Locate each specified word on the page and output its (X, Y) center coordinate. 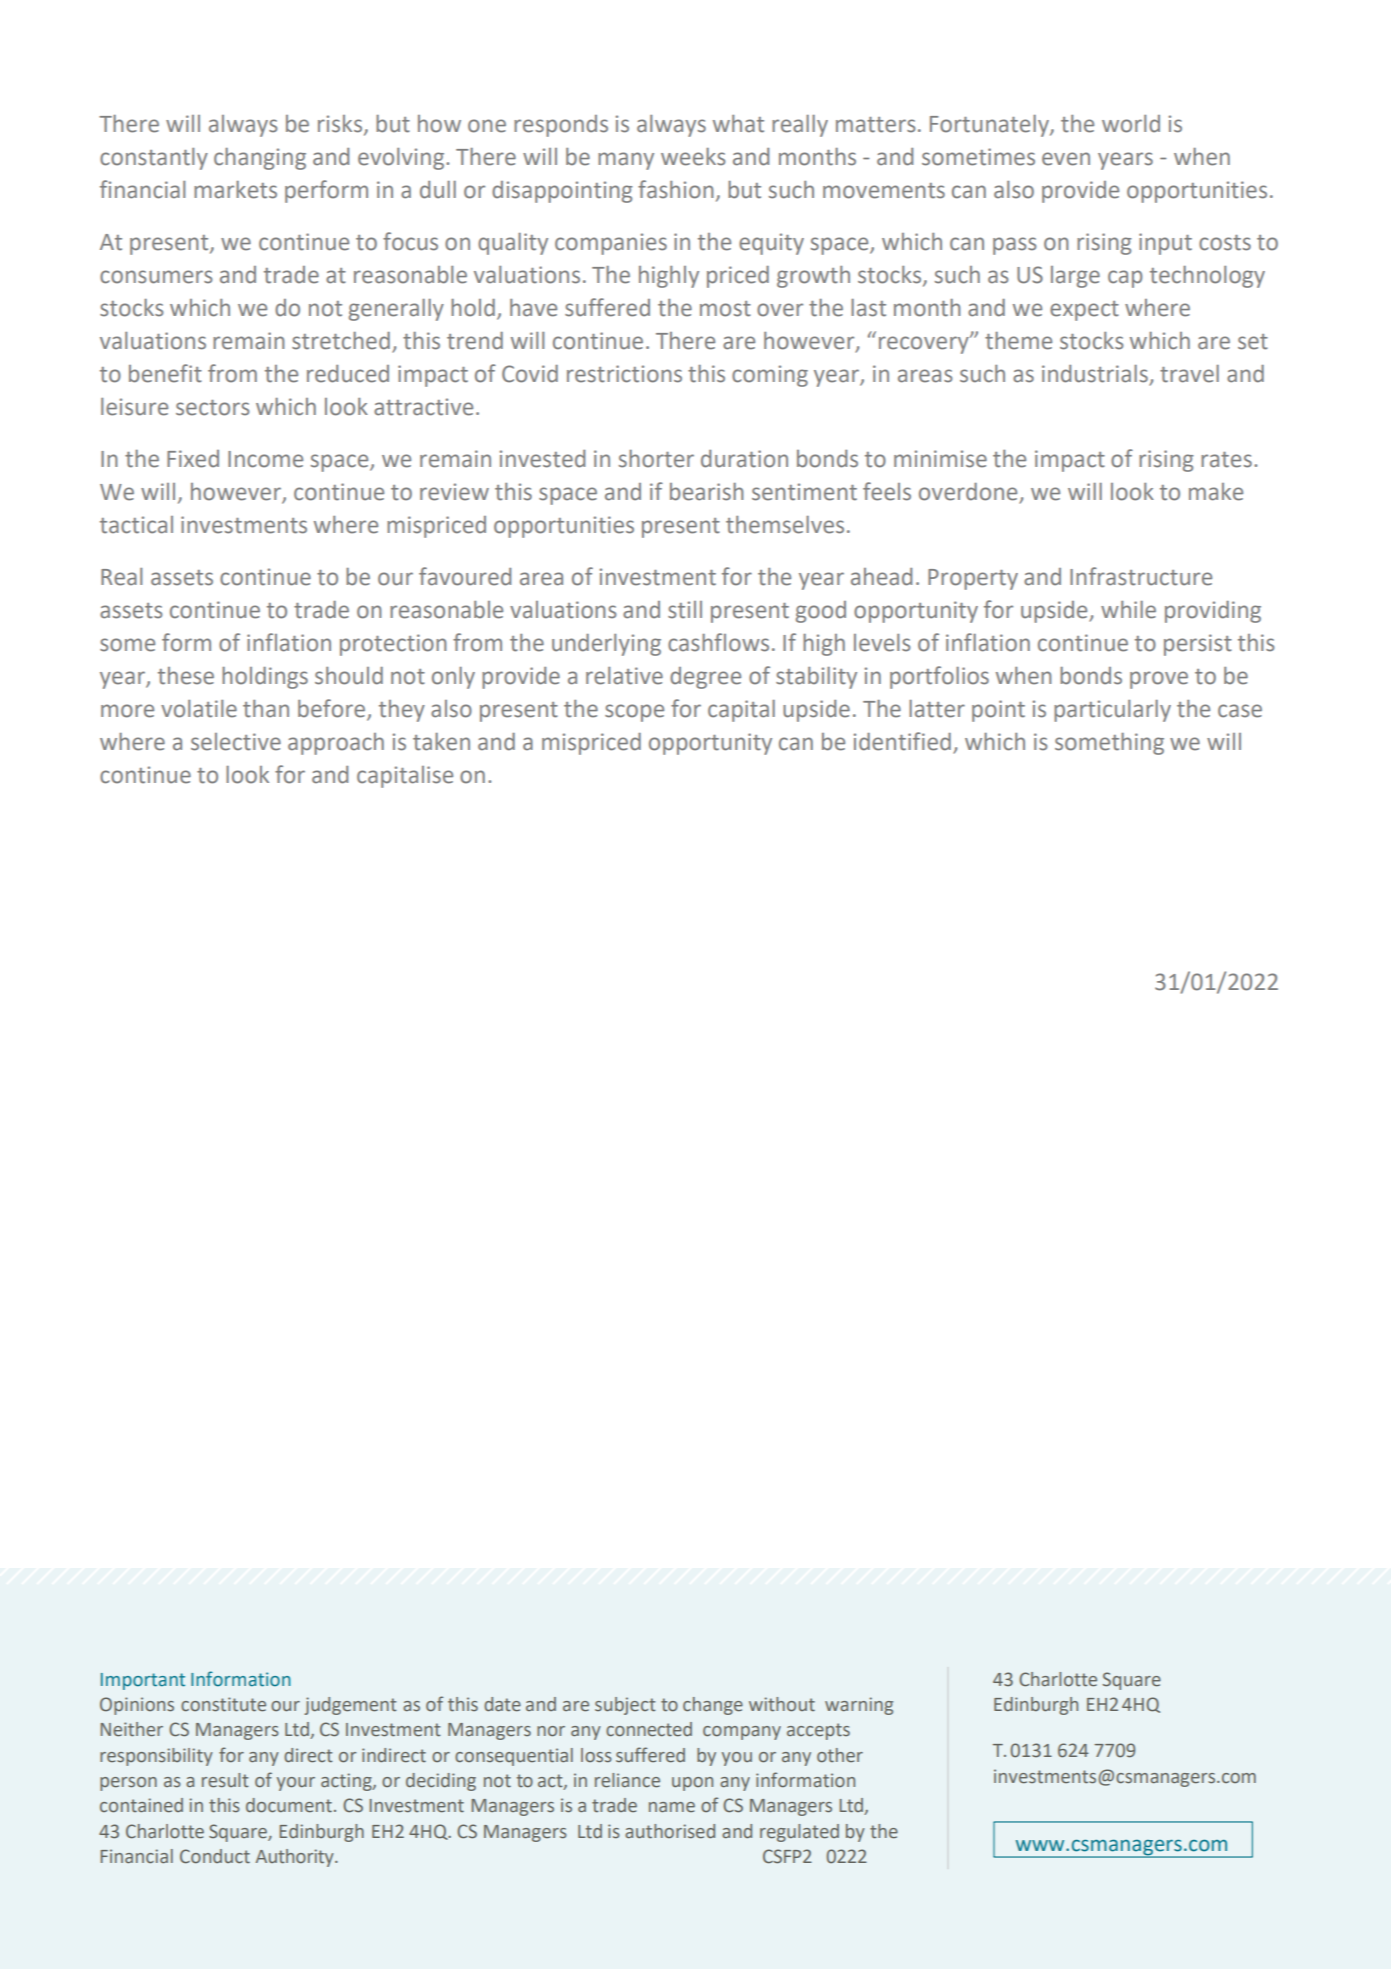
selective (236, 742)
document (289, 1805)
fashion (676, 189)
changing (260, 159)
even (1066, 159)
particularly (1112, 711)
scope (634, 713)
